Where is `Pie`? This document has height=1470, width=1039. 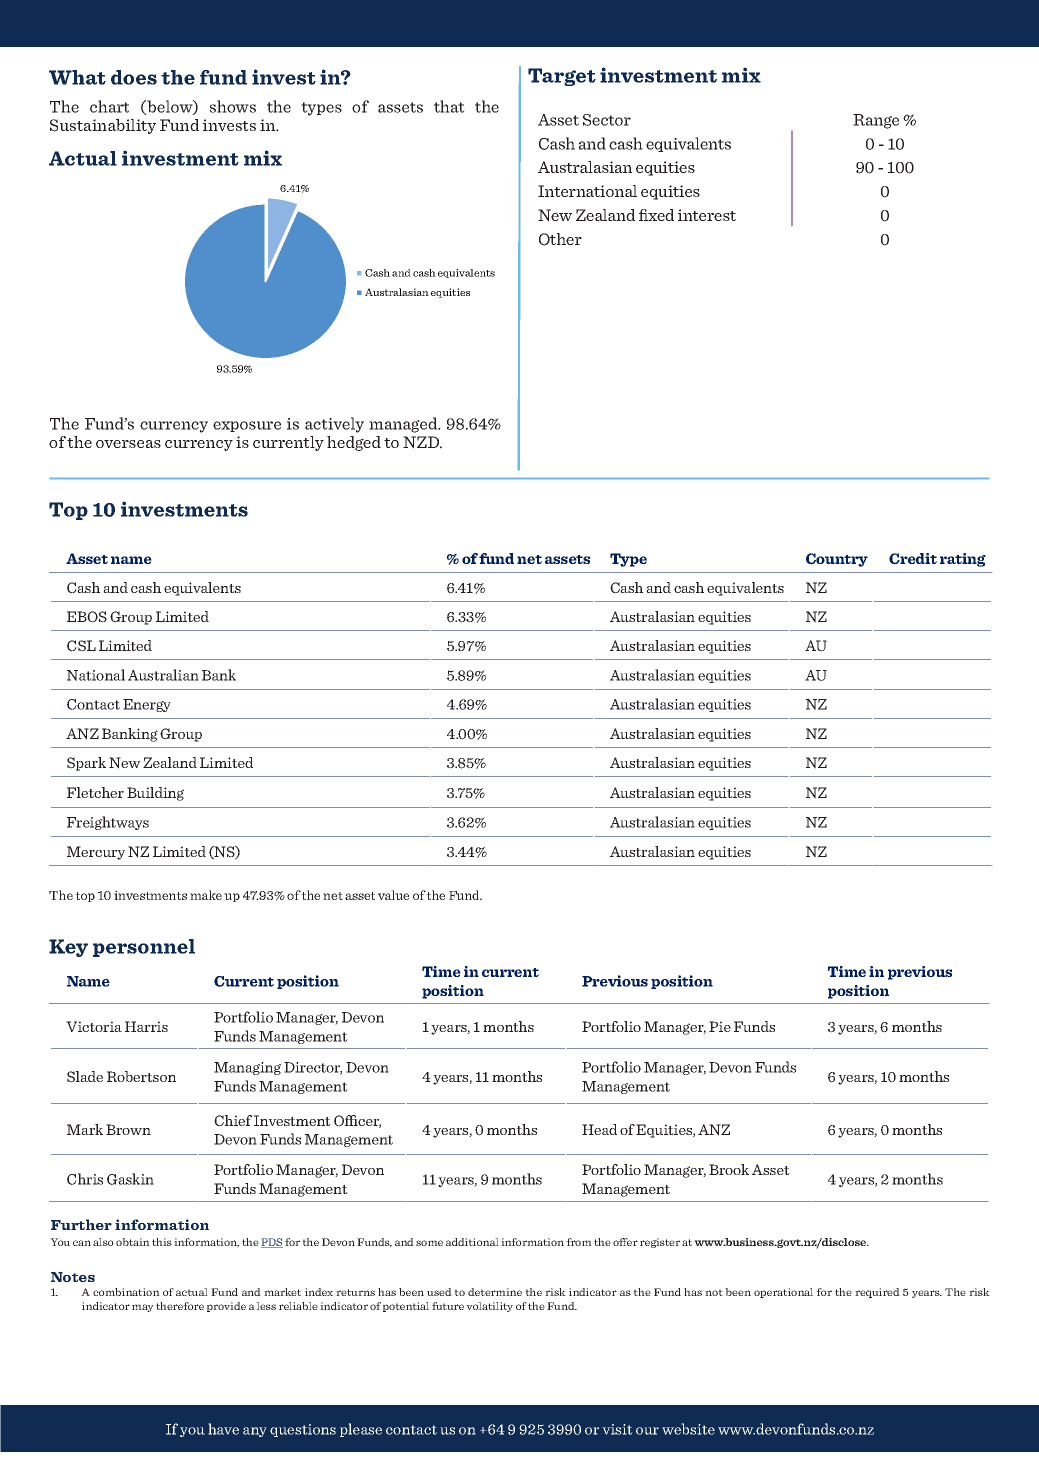 Pie is located at coordinates (720, 1026).
